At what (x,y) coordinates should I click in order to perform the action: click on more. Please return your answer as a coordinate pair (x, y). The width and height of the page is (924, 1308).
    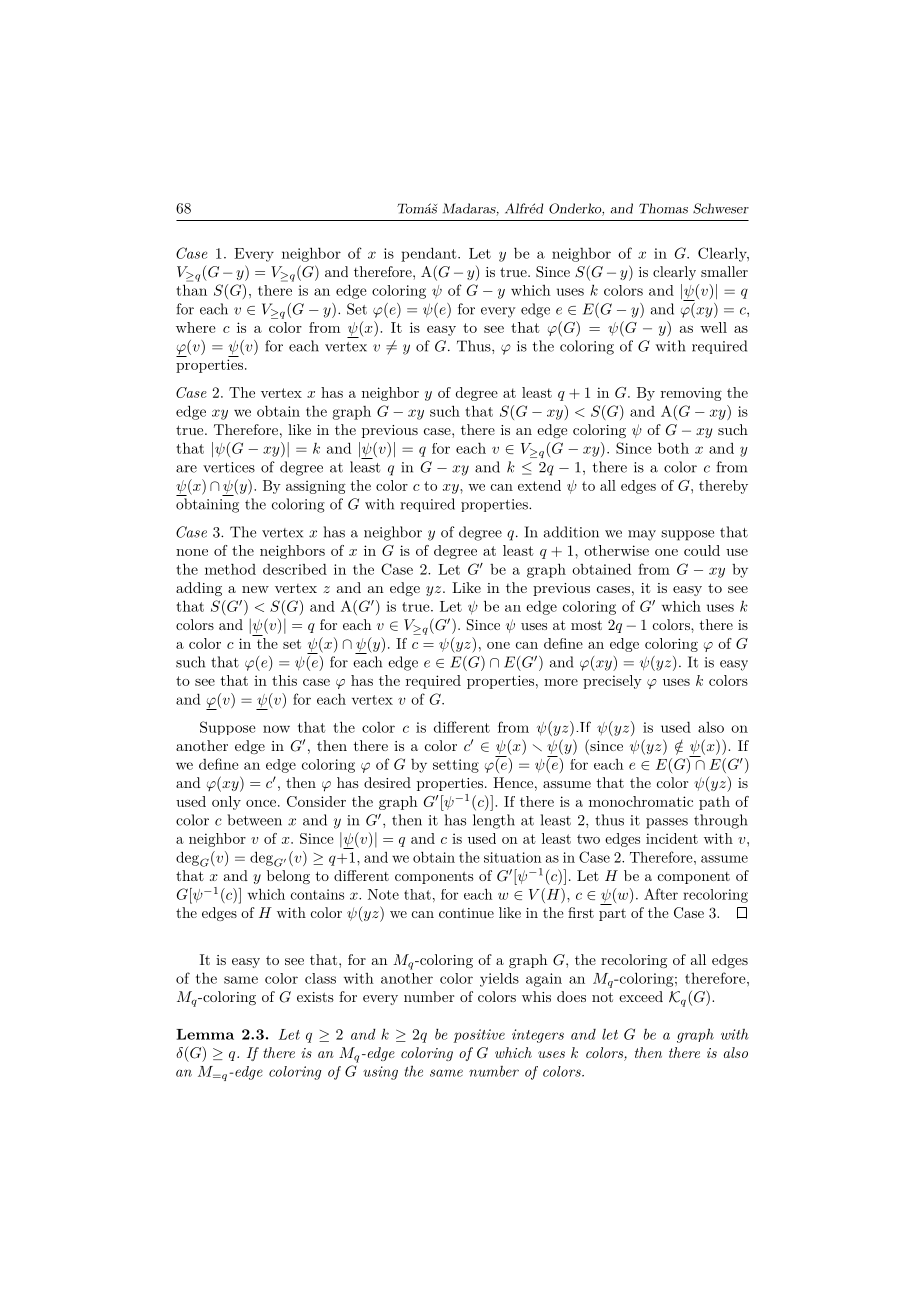
    Looking at the image, I should click on (561, 682).
